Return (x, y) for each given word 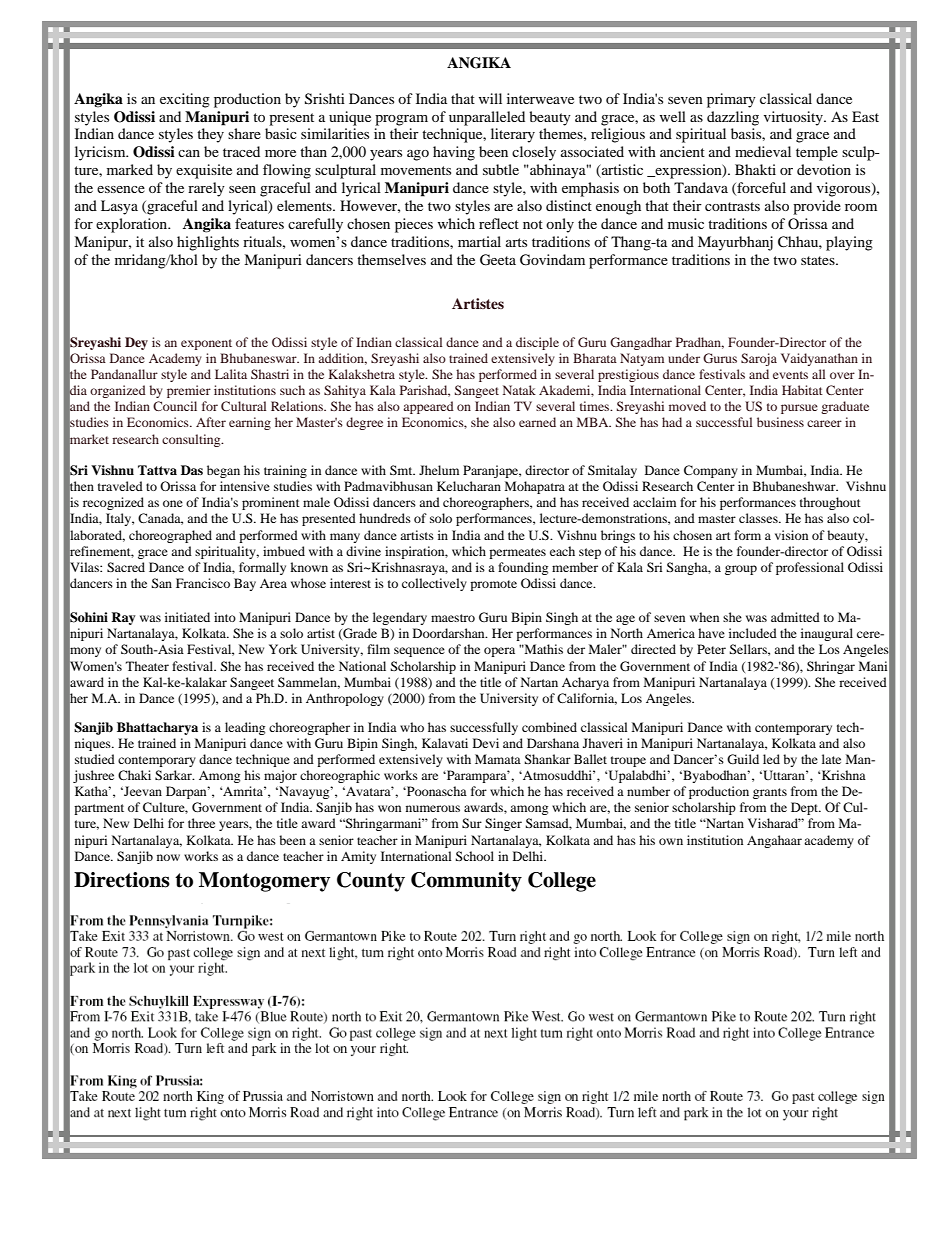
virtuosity (794, 118)
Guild (743, 759)
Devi (486, 743)
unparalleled (487, 118)
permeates (517, 553)
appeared (428, 407)
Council (175, 406)
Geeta (498, 260)
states (819, 260)
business (780, 422)
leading (245, 728)
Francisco (203, 583)
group (741, 570)
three (201, 823)
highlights (208, 243)
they (210, 135)
